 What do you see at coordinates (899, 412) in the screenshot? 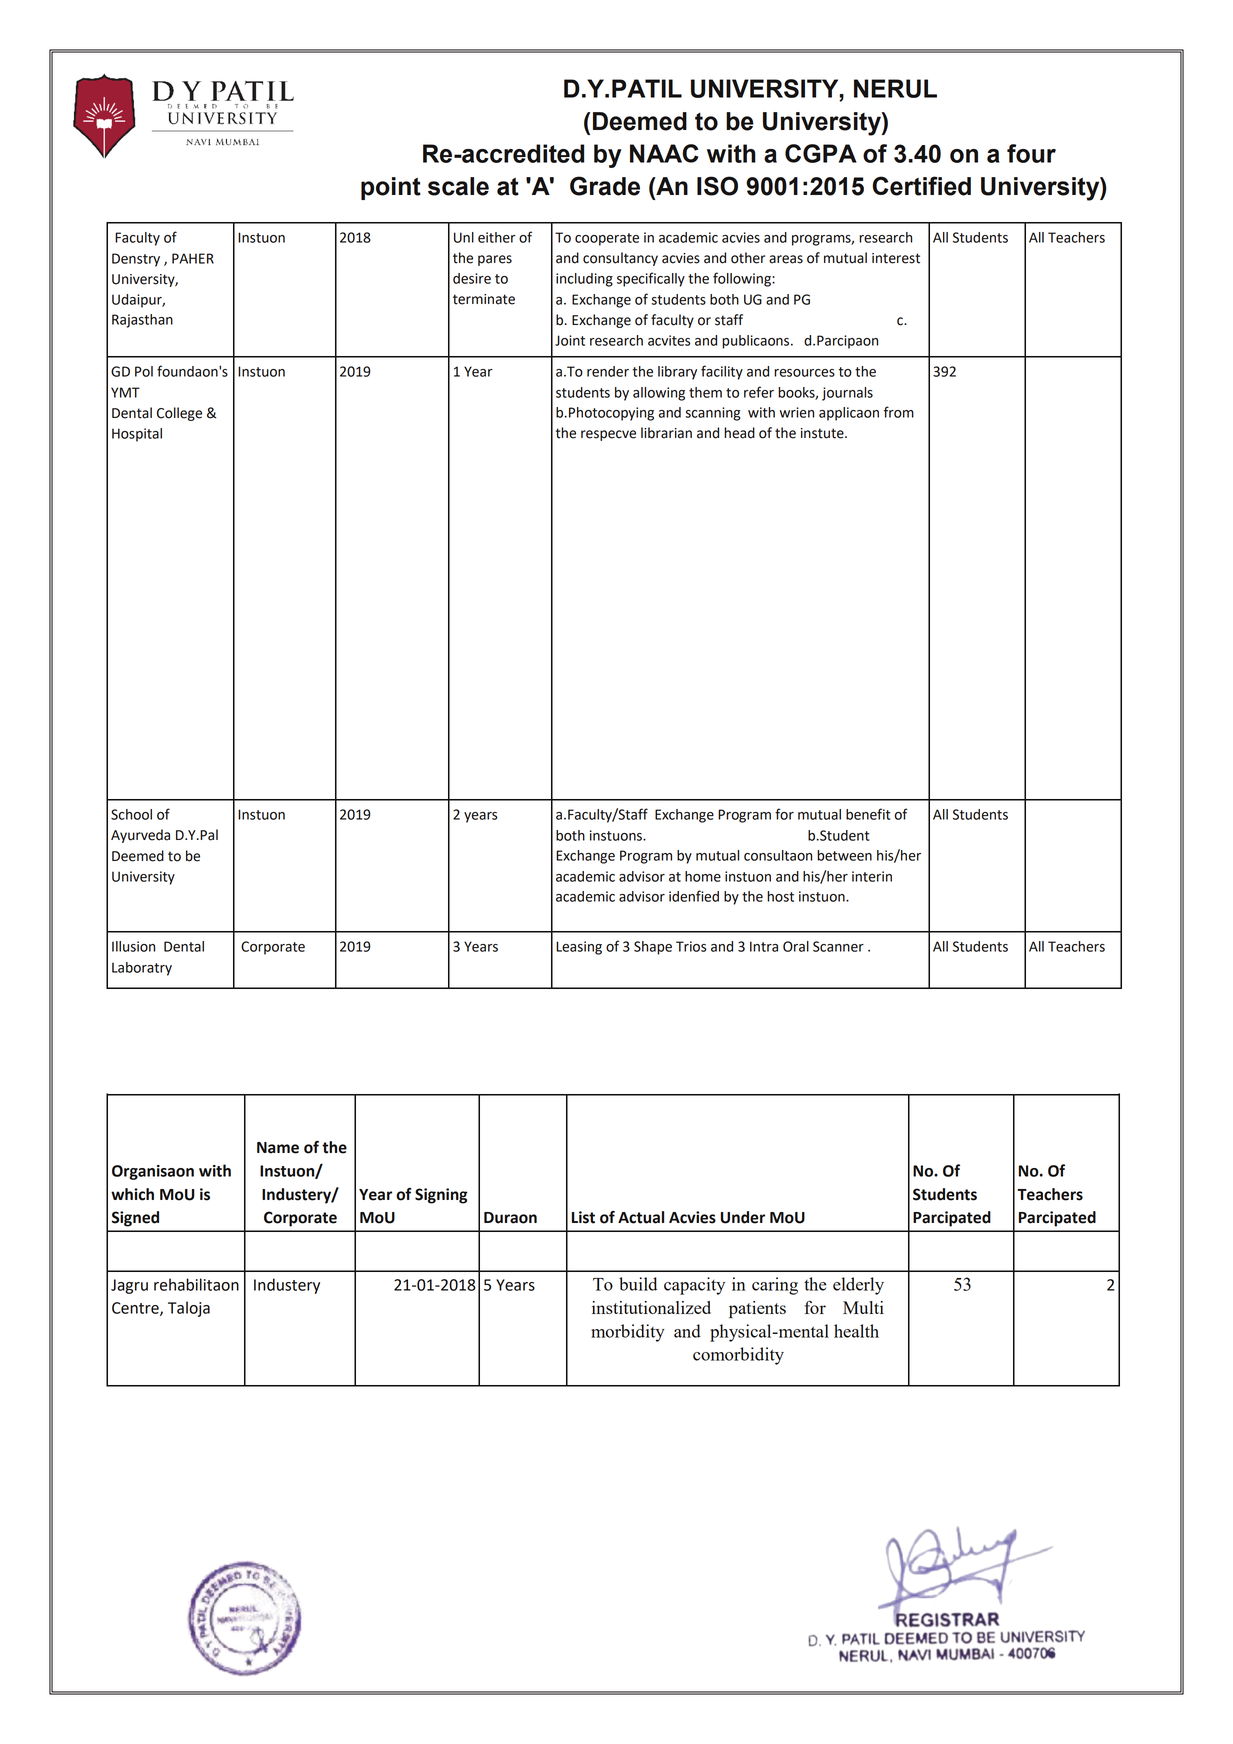
I see `from` at bounding box center [899, 412].
